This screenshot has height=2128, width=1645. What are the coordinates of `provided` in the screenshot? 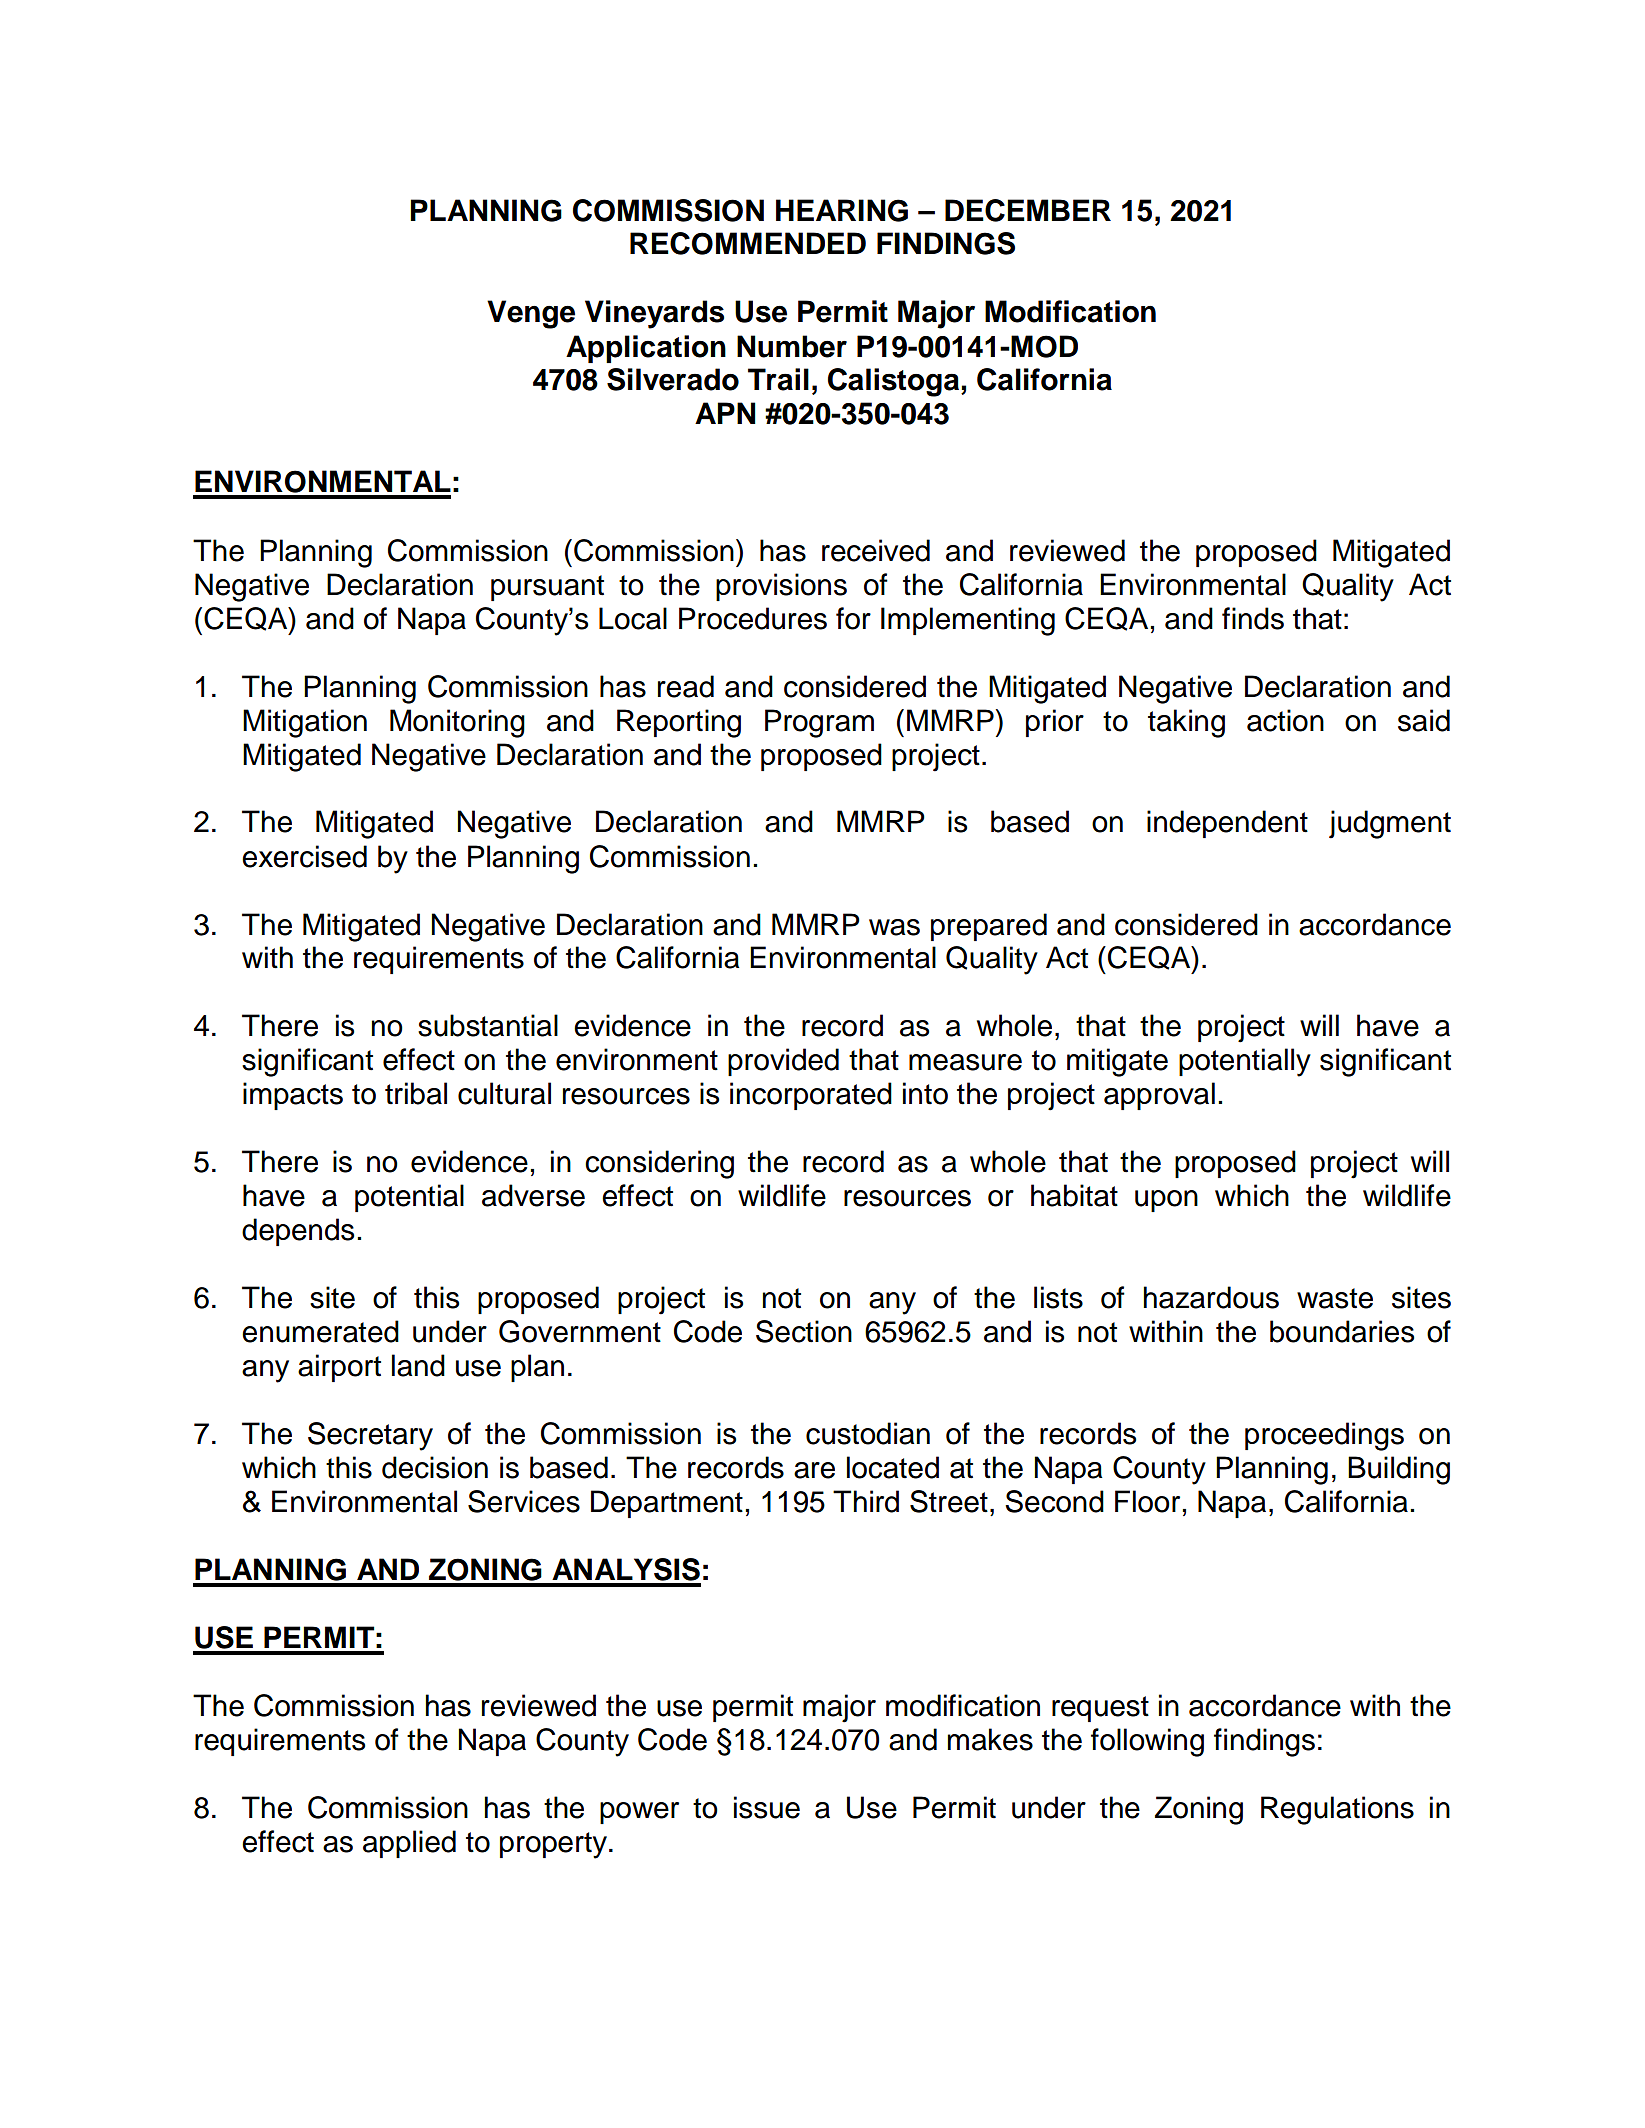 It's located at (783, 1062).
